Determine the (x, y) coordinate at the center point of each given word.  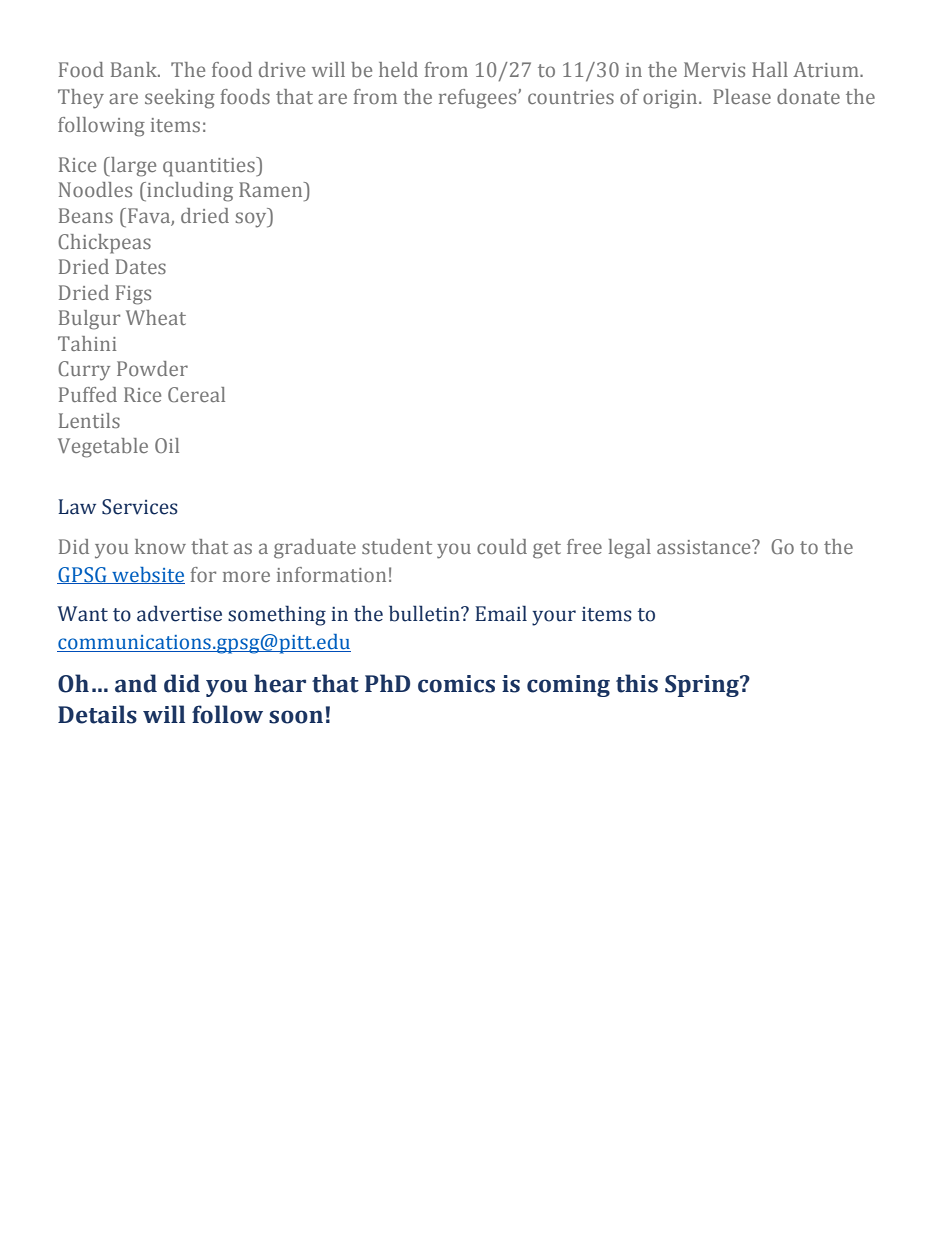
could (502, 546)
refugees (479, 99)
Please (742, 96)
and (136, 683)
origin (671, 99)
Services (140, 507)
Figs (133, 295)
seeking (180, 99)
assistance (705, 547)
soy (252, 220)
